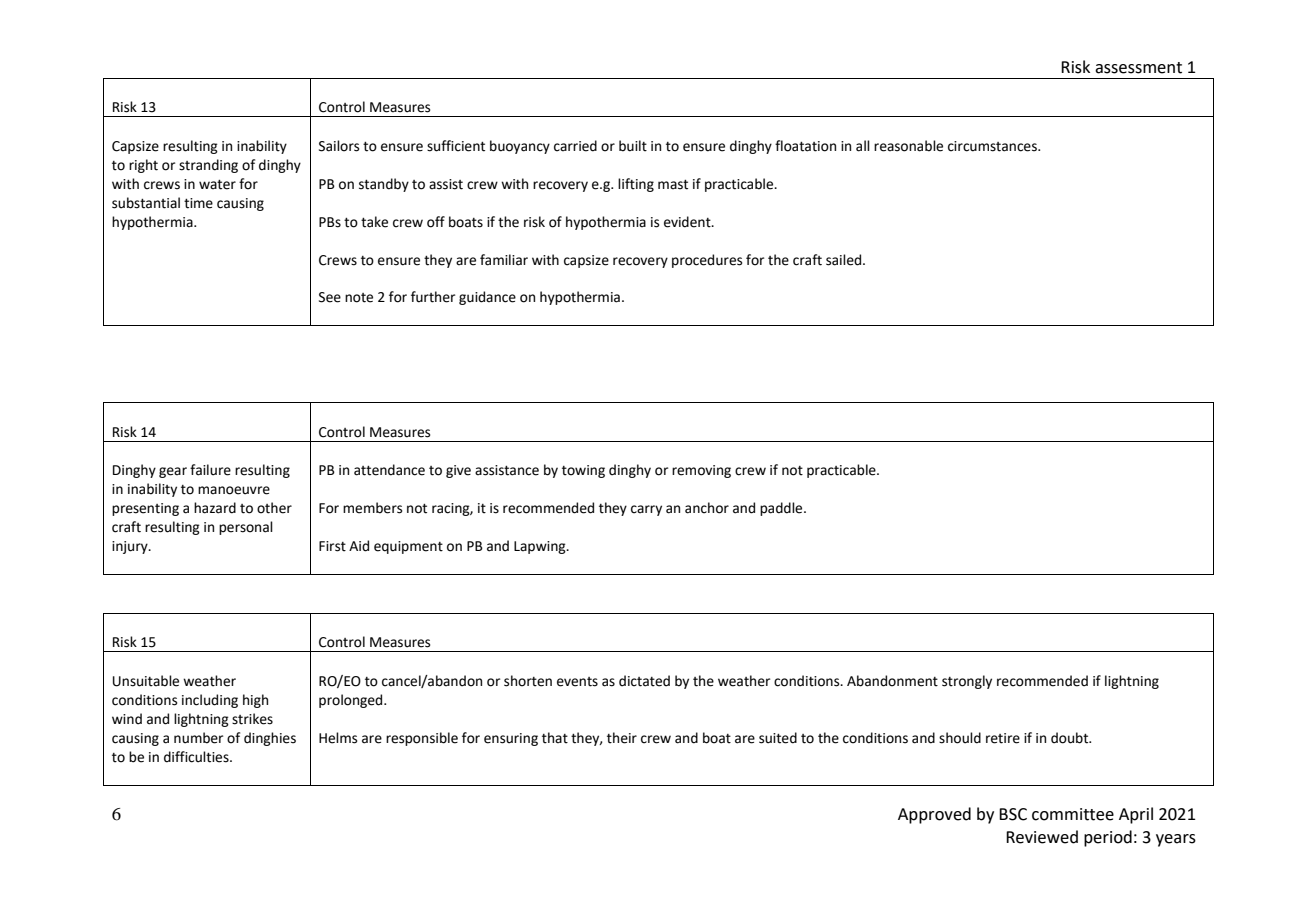  What do you see at coordinates (644, 681) in the screenshot?
I see `dictated` at bounding box center [644, 681].
